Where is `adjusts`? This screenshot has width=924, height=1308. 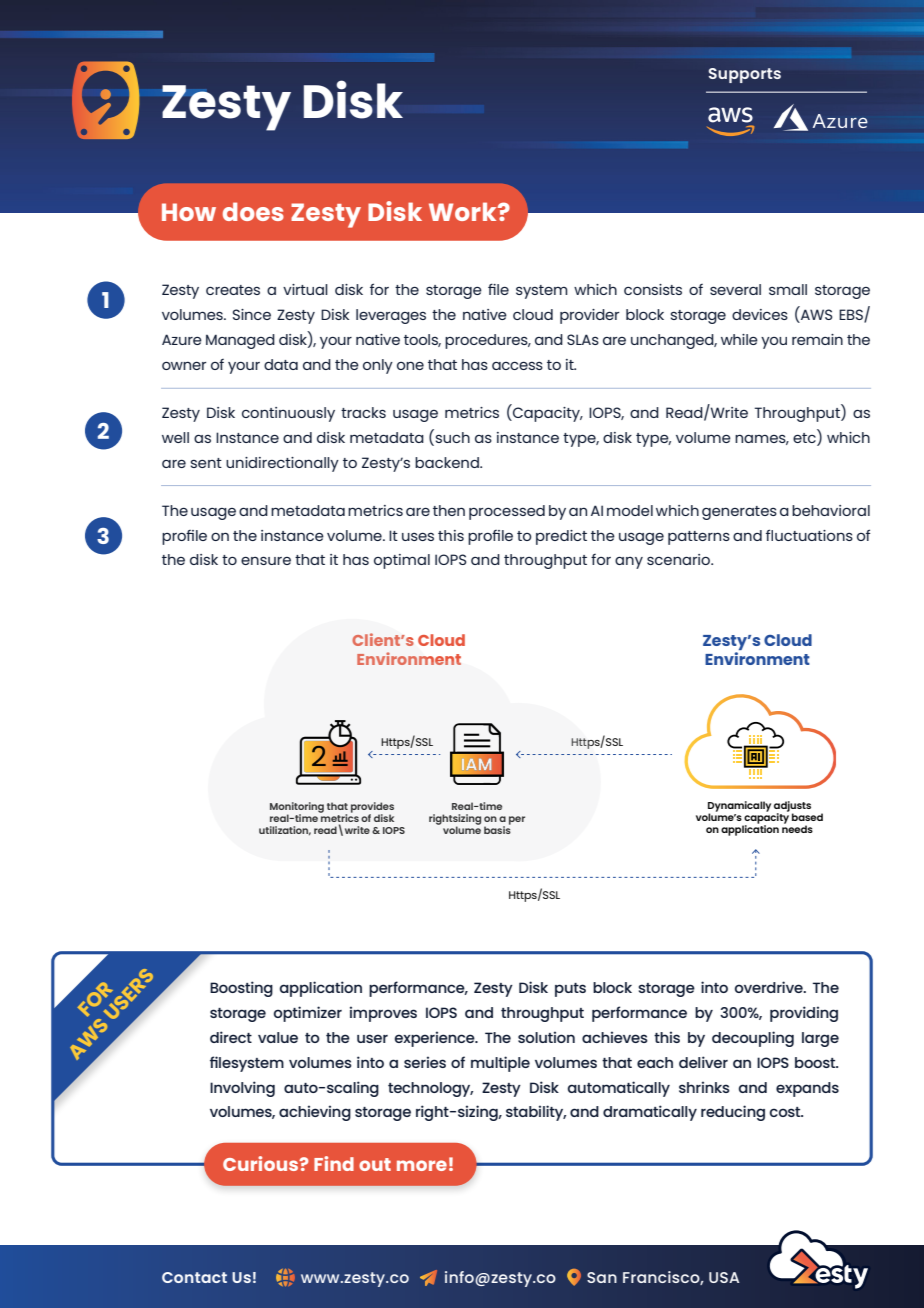 adjusts is located at coordinates (792, 807).
